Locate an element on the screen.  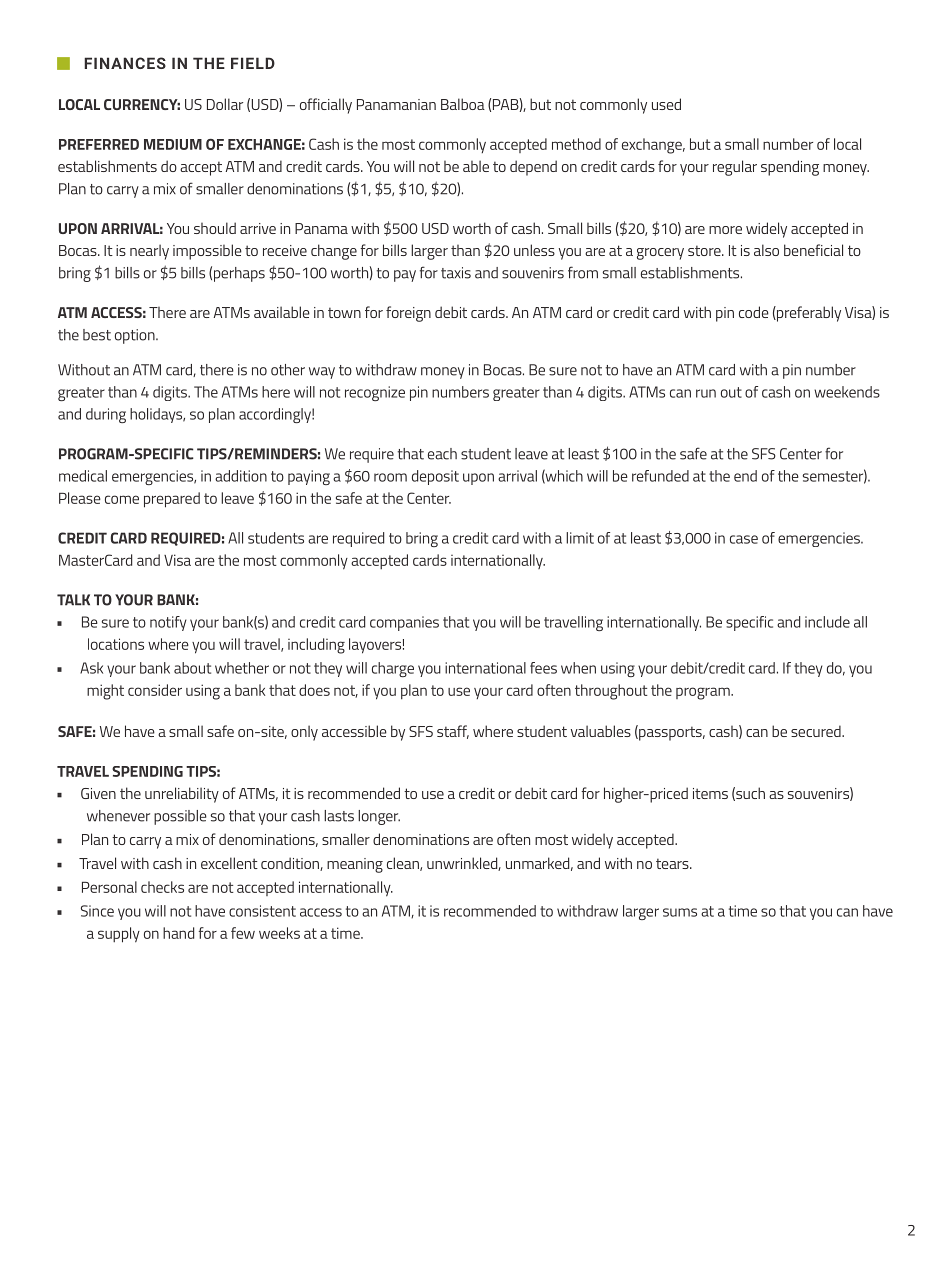
Balboa is located at coordinates (463, 104).
